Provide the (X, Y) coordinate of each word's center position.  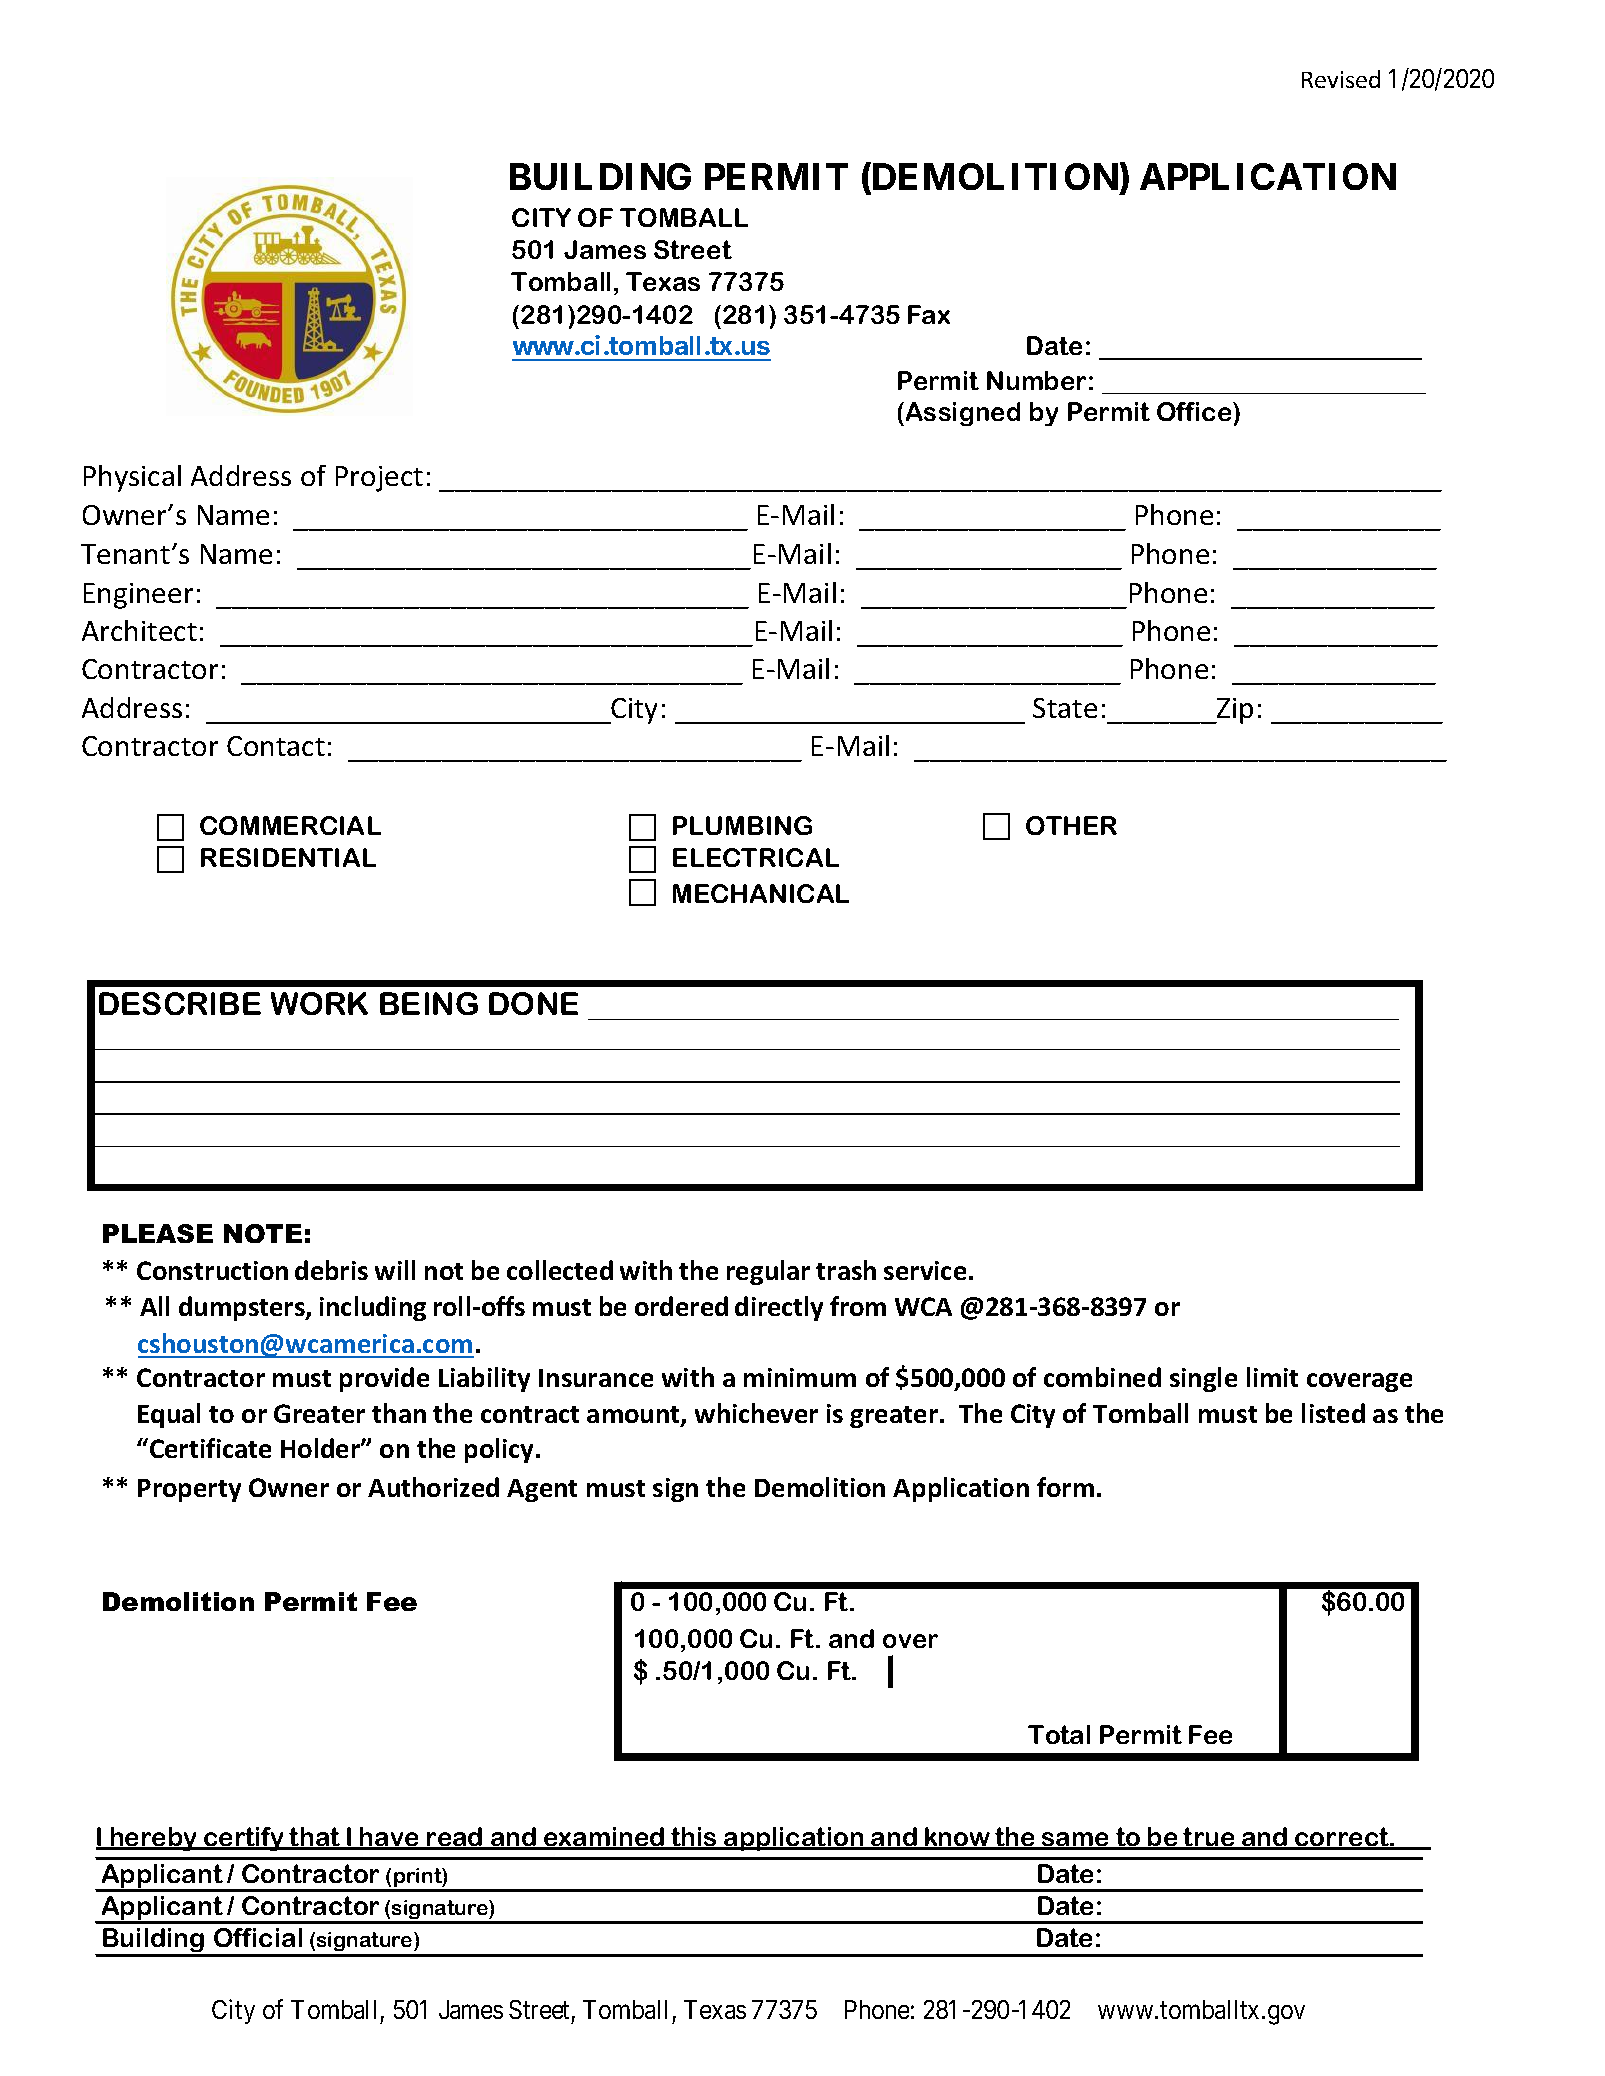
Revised (1341, 79)
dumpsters (243, 1308)
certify (244, 1839)
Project (379, 479)
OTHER (1071, 825)
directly (779, 1308)
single (1203, 1379)
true (1209, 1838)
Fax (929, 314)
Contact (276, 746)
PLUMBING (742, 825)
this (694, 1838)
